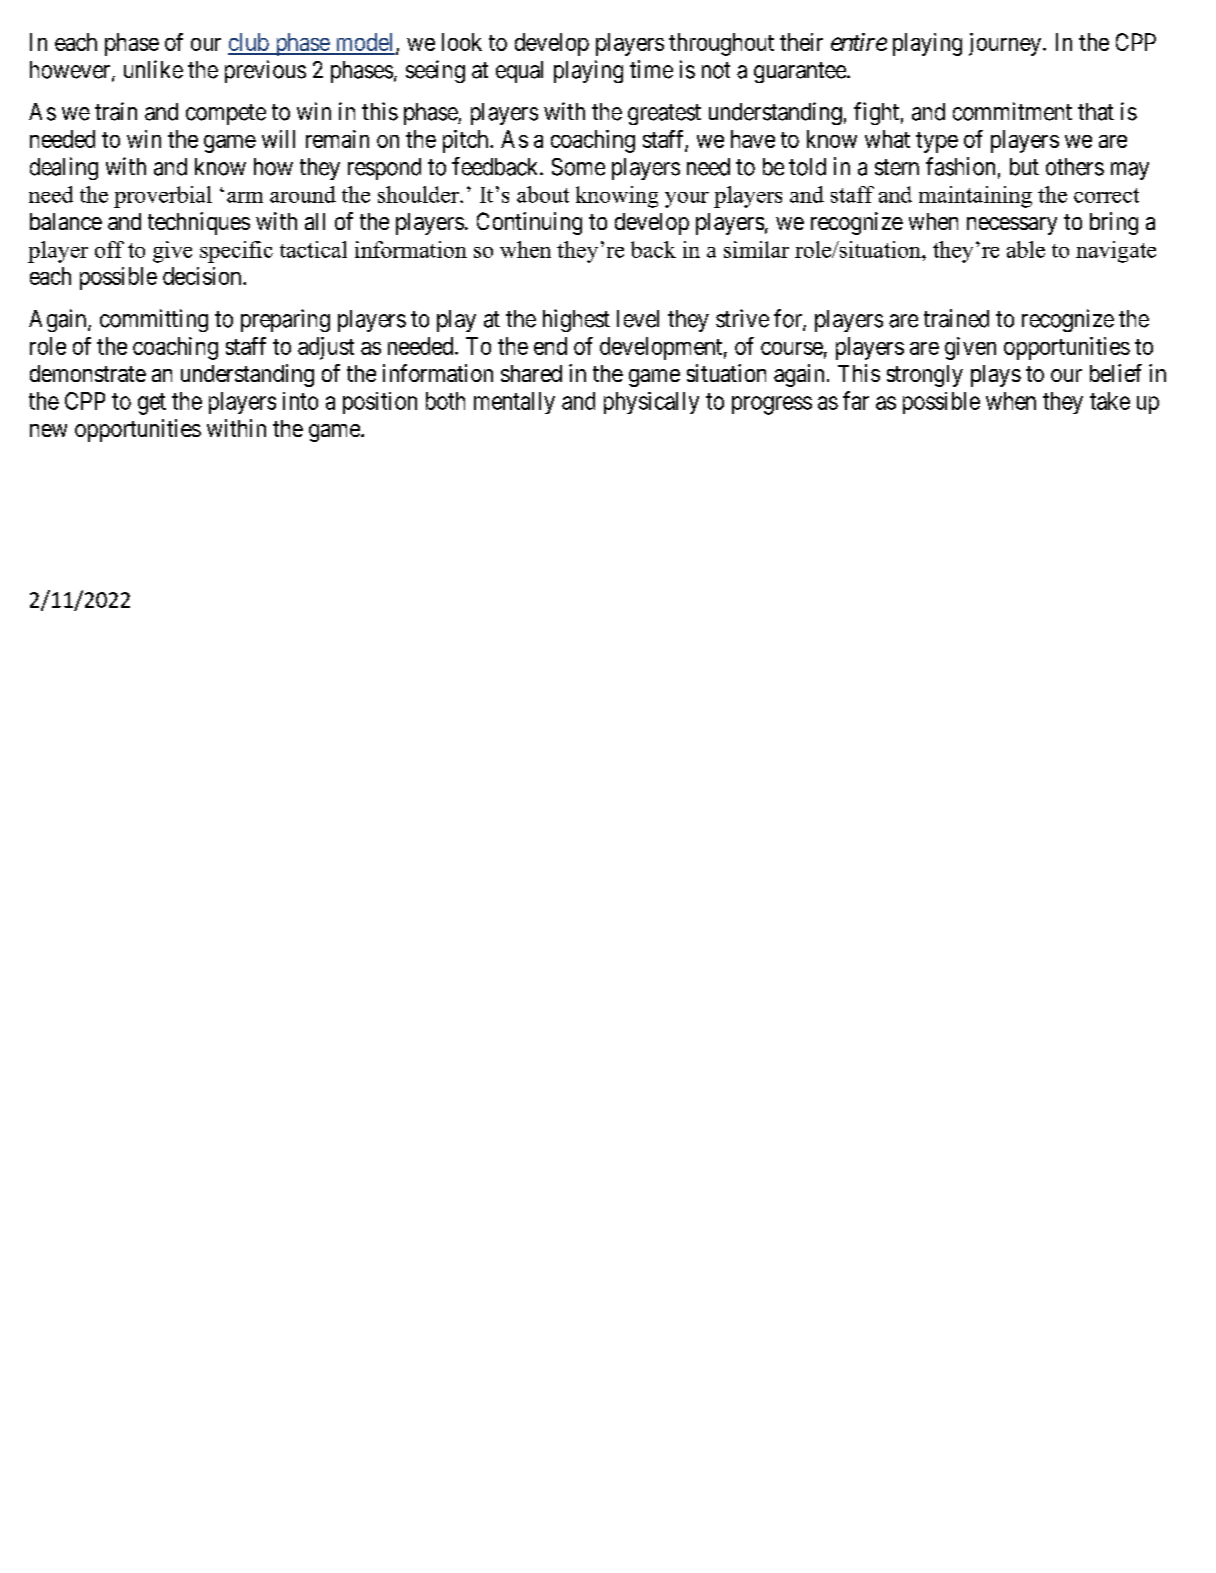 The height and width of the screenshot is (1573, 1216). I want to click on necessary, so click(1012, 226).
